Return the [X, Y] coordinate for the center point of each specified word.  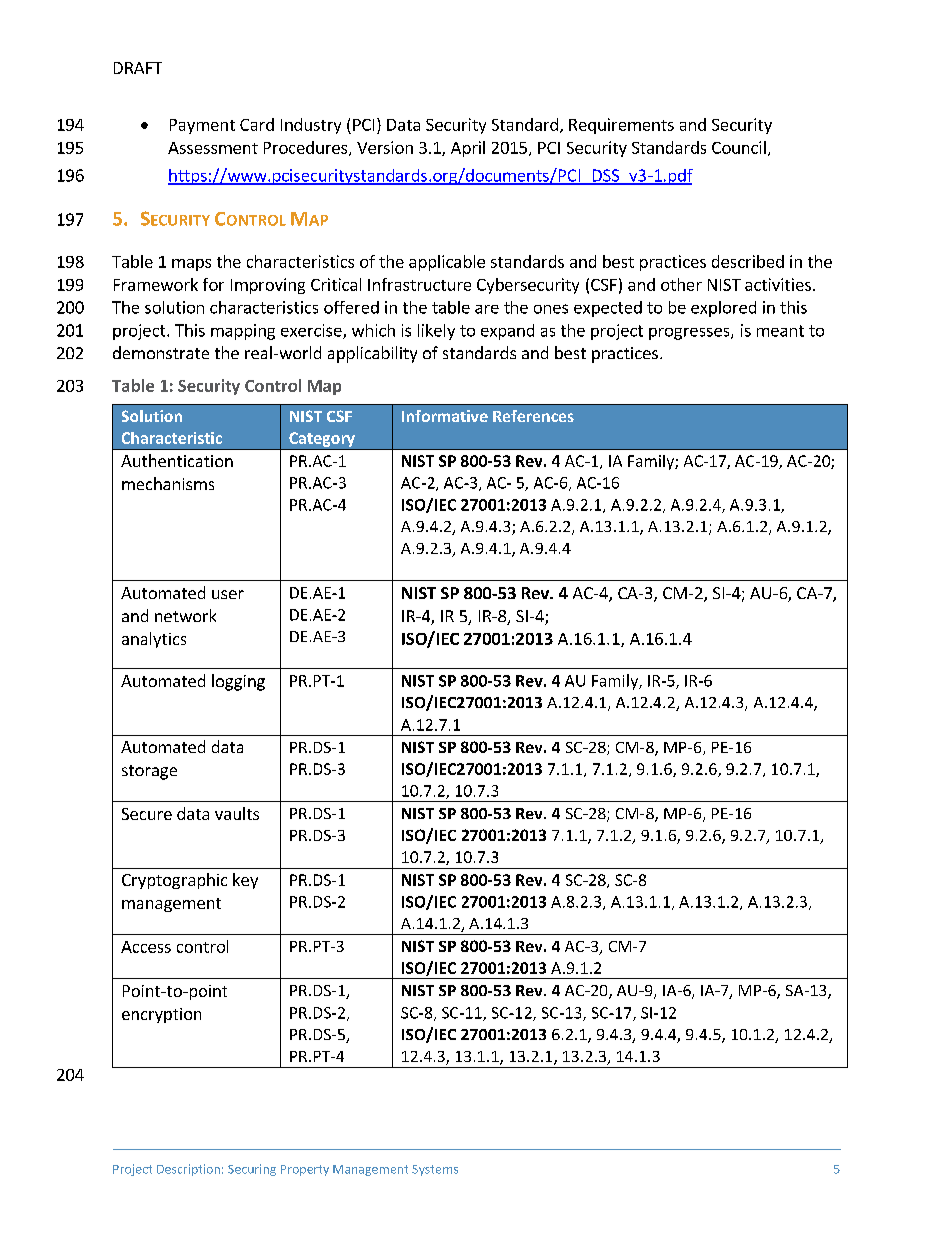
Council [739, 147]
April [468, 149]
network [185, 615]
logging [238, 682]
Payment [202, 126]
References [533, 416]
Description [188, 1170]
